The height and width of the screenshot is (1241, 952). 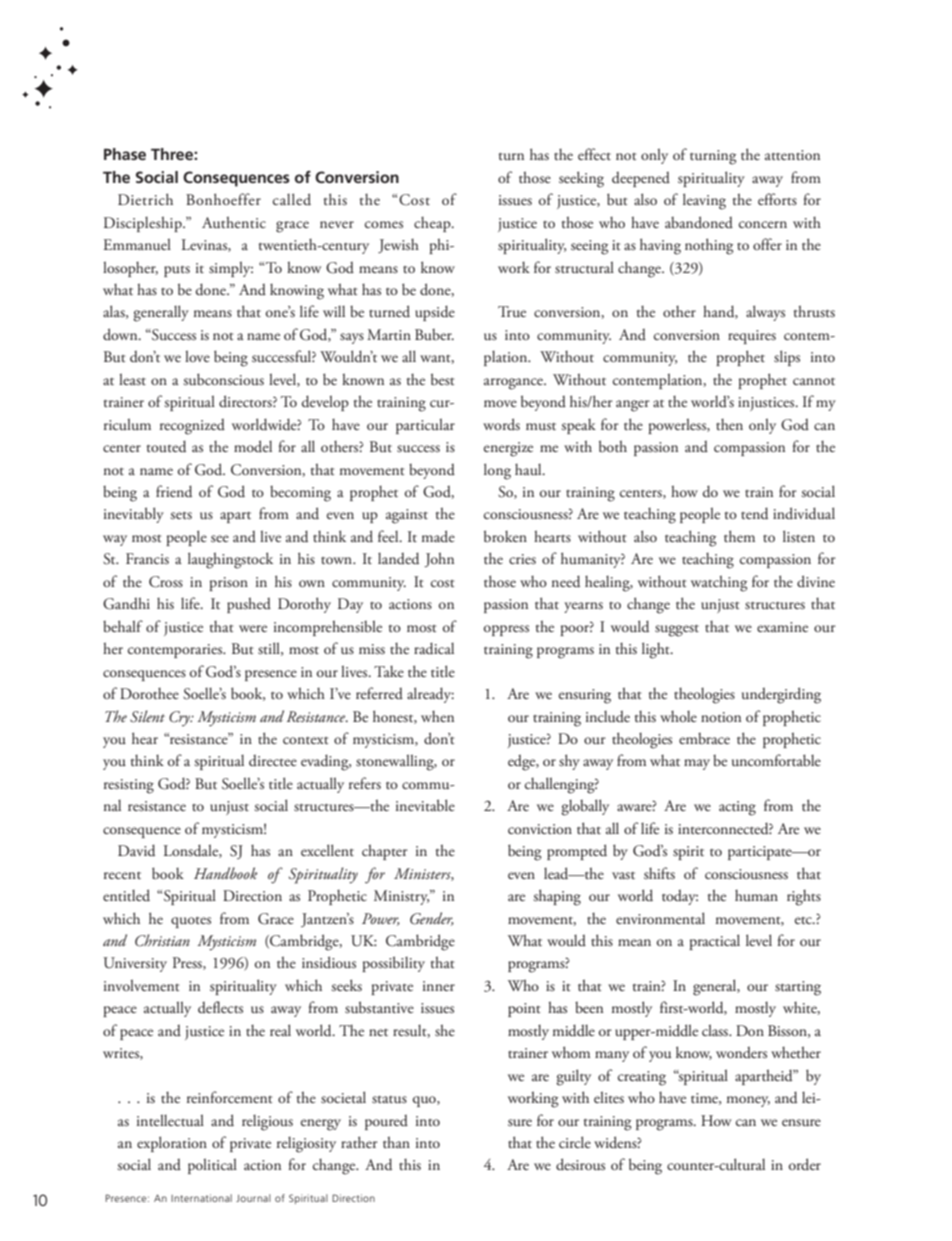 I want to click on order, so click(x=805, y=1164).
